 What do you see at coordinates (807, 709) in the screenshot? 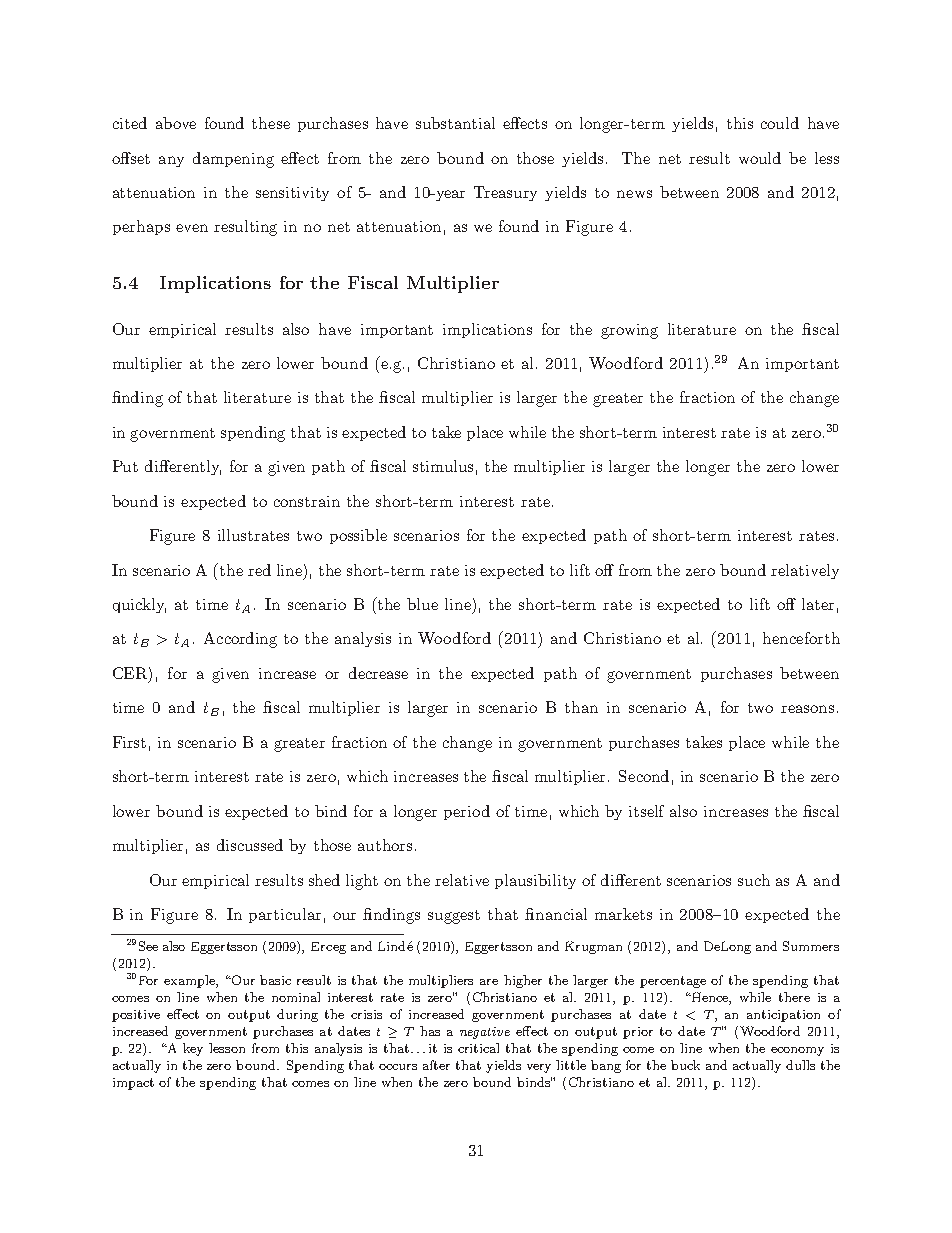
I see `reasons` at bounding box center [807, 709].
